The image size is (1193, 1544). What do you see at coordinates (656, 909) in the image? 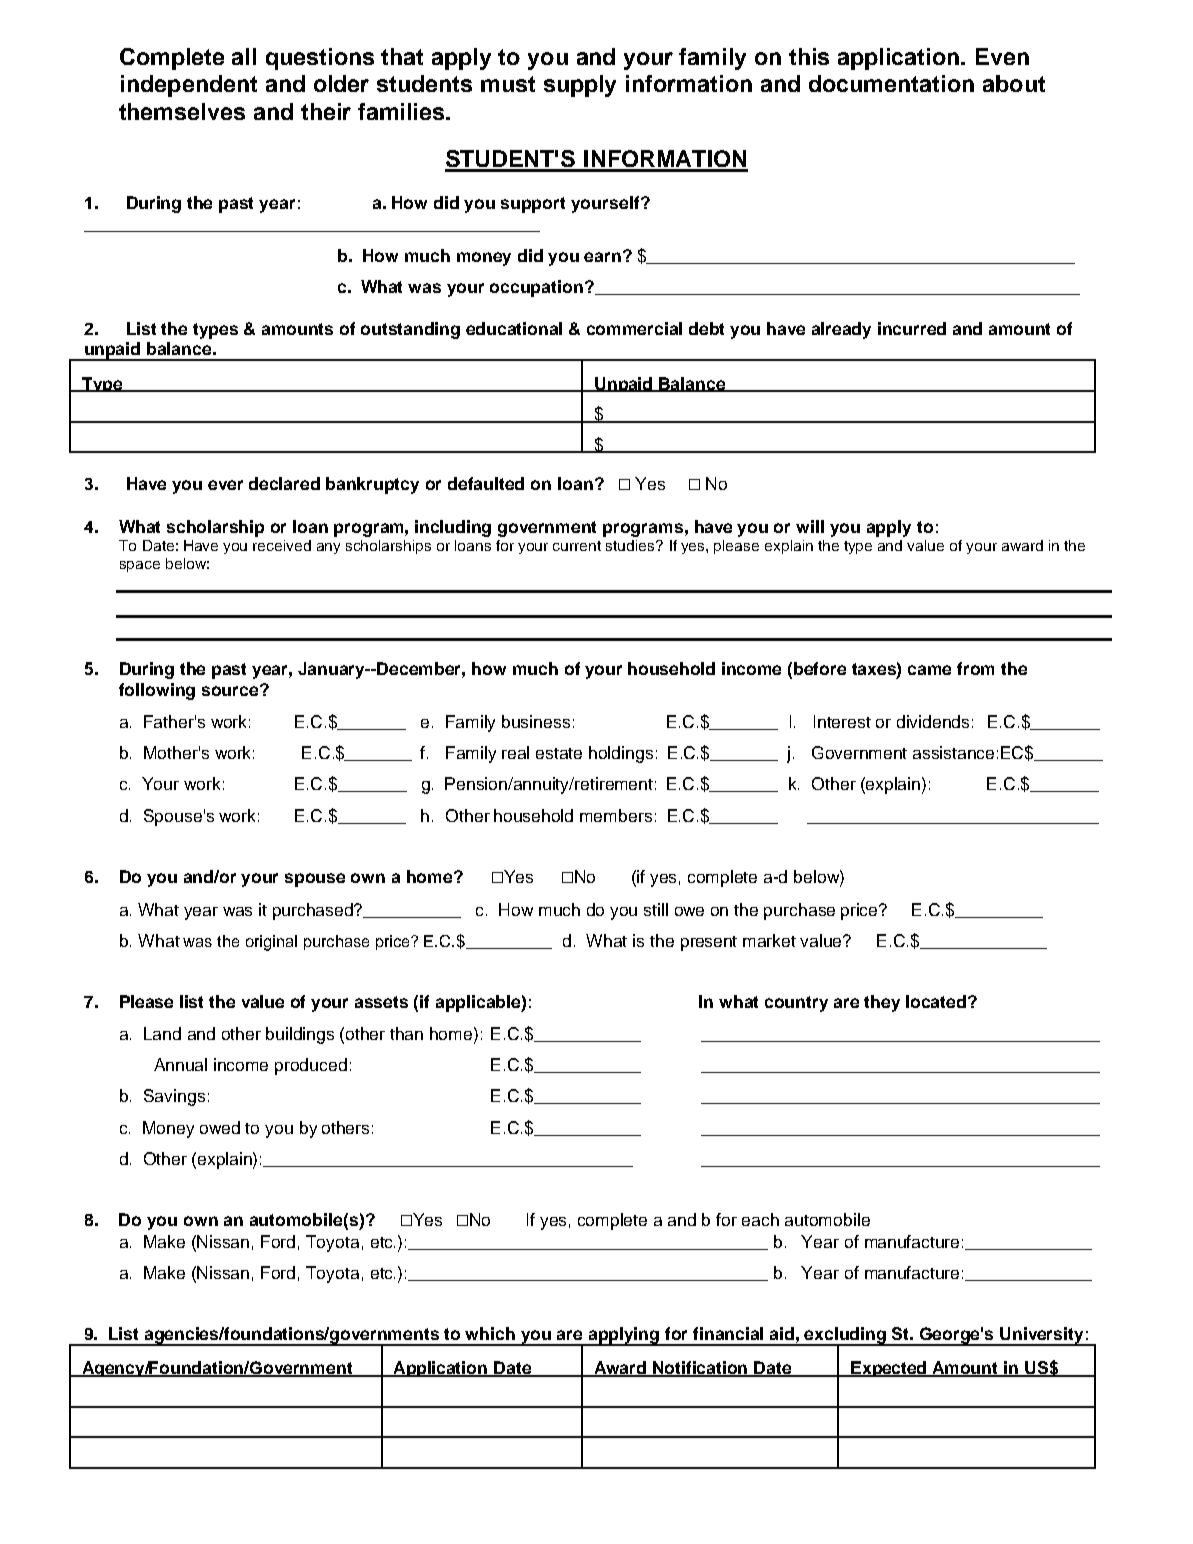
I see `still` at bounding box center [656, 909].
